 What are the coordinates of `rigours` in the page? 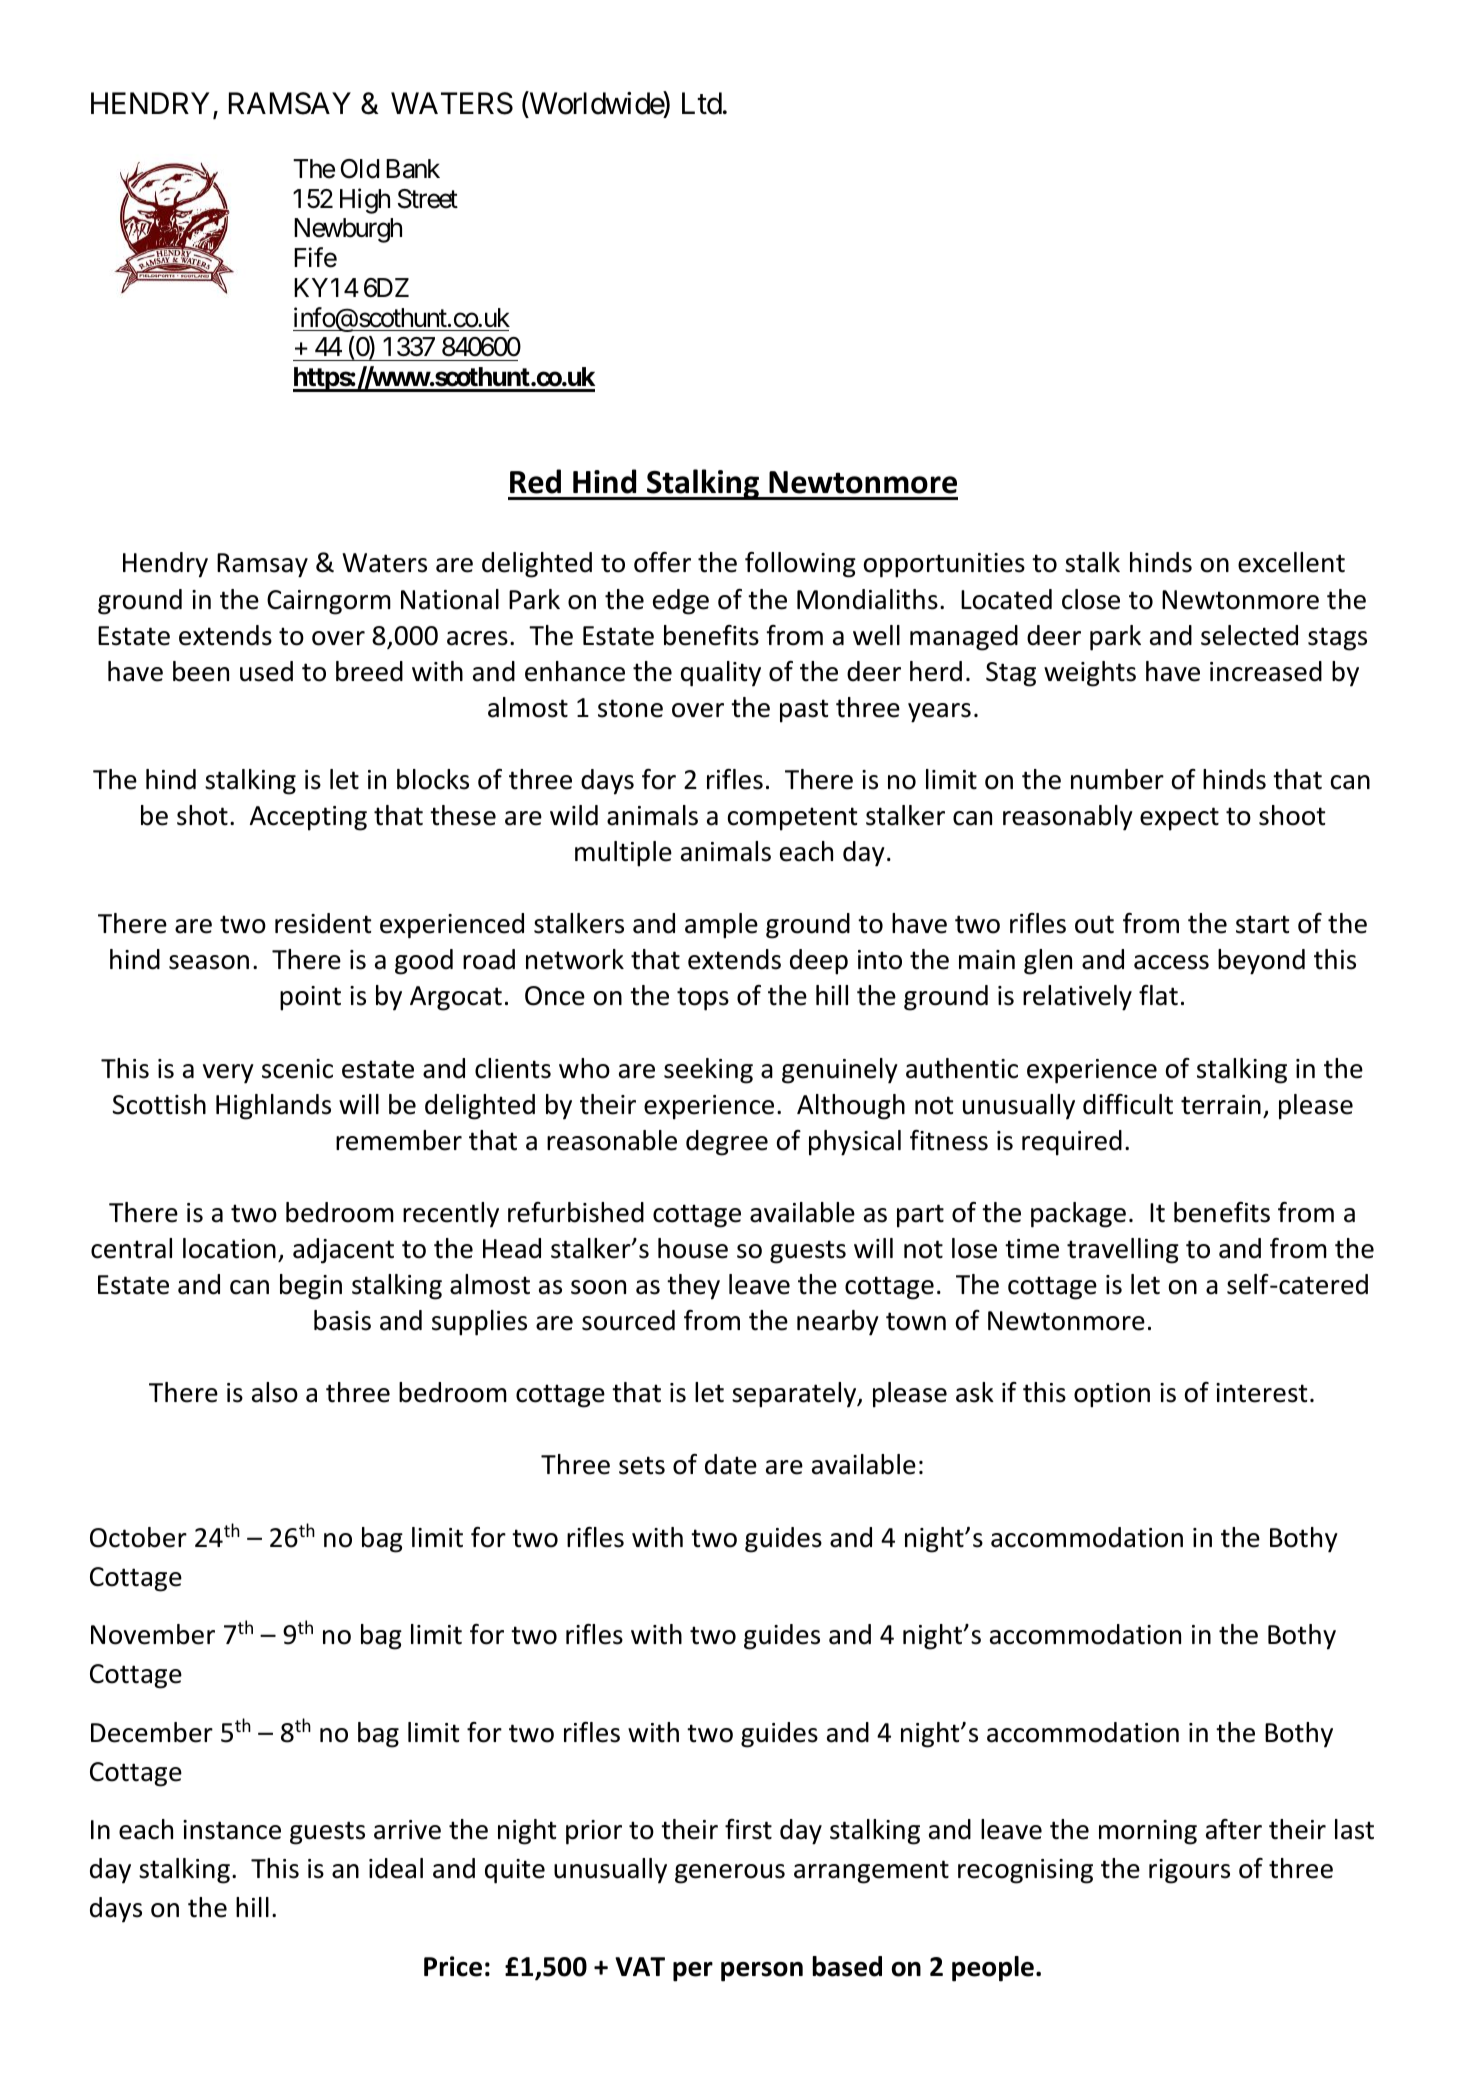 It's located at (1189, 1871).
